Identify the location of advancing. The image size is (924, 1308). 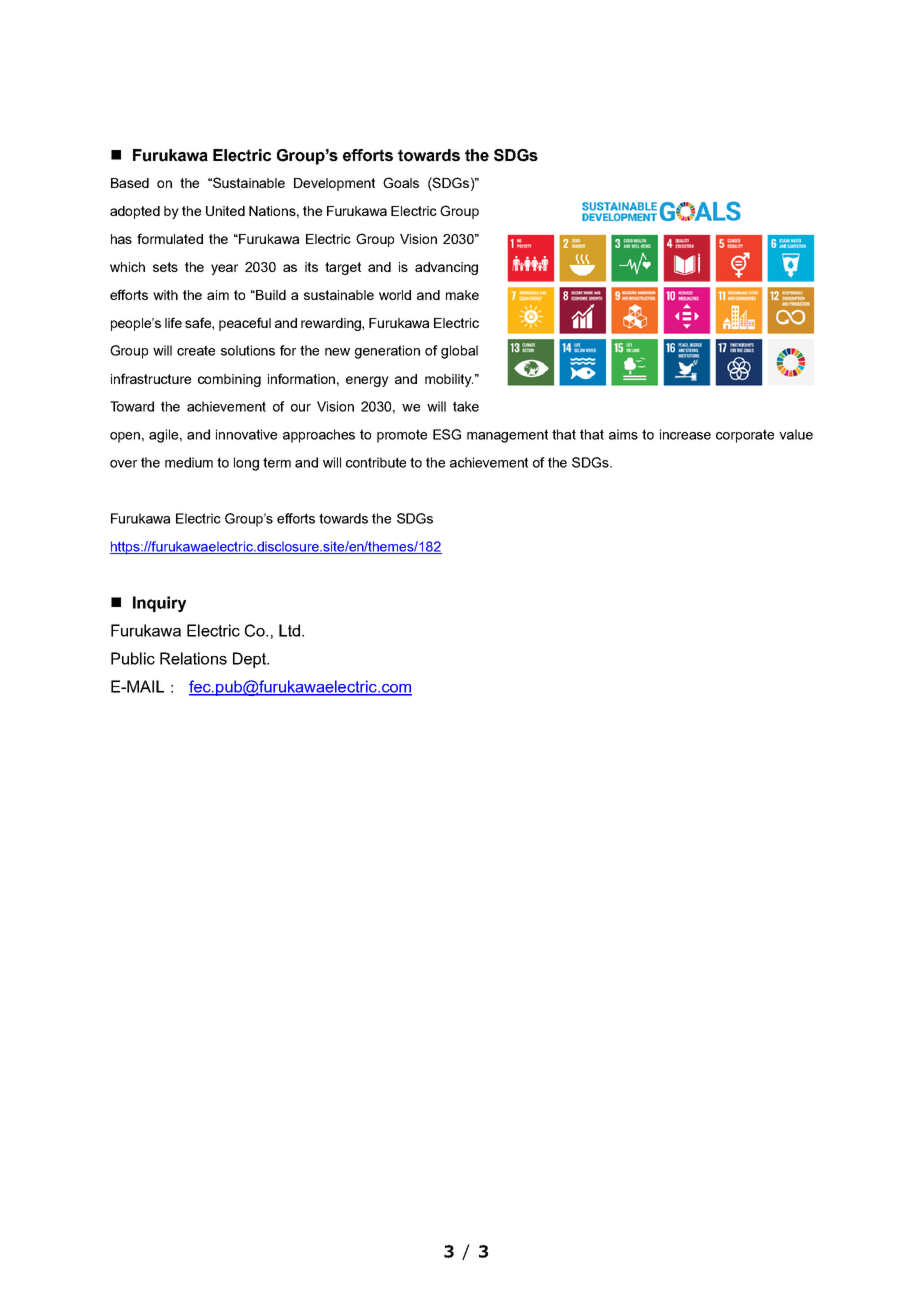
(446, 268).
